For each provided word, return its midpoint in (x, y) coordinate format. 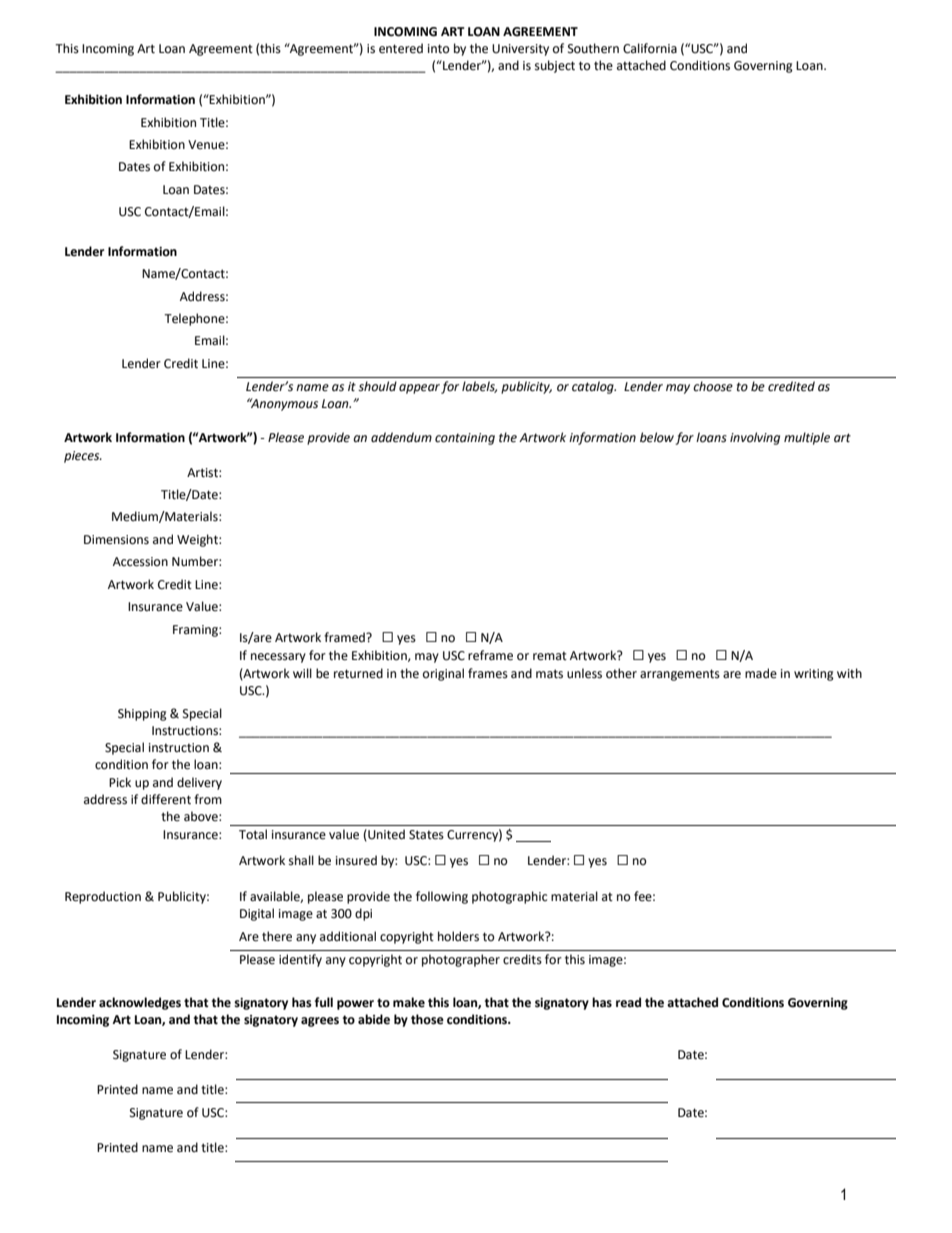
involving (755, 438)
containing (465, 439)
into (439, 49)
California (650, 48)
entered (401, 48)
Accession (140, 562)
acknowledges (140, 1003)
